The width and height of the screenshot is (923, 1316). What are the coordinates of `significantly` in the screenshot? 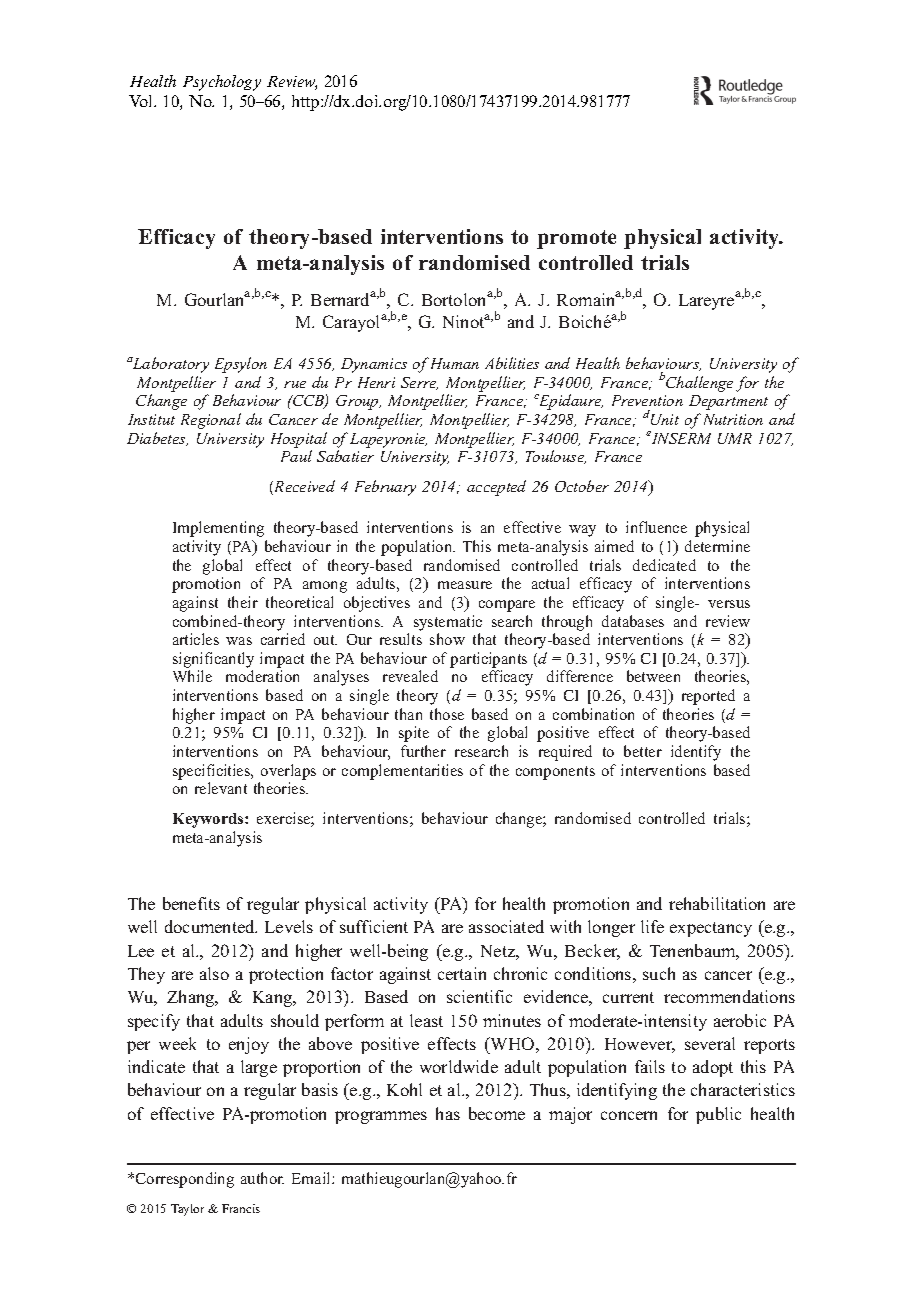 It's located at (213, 660).
